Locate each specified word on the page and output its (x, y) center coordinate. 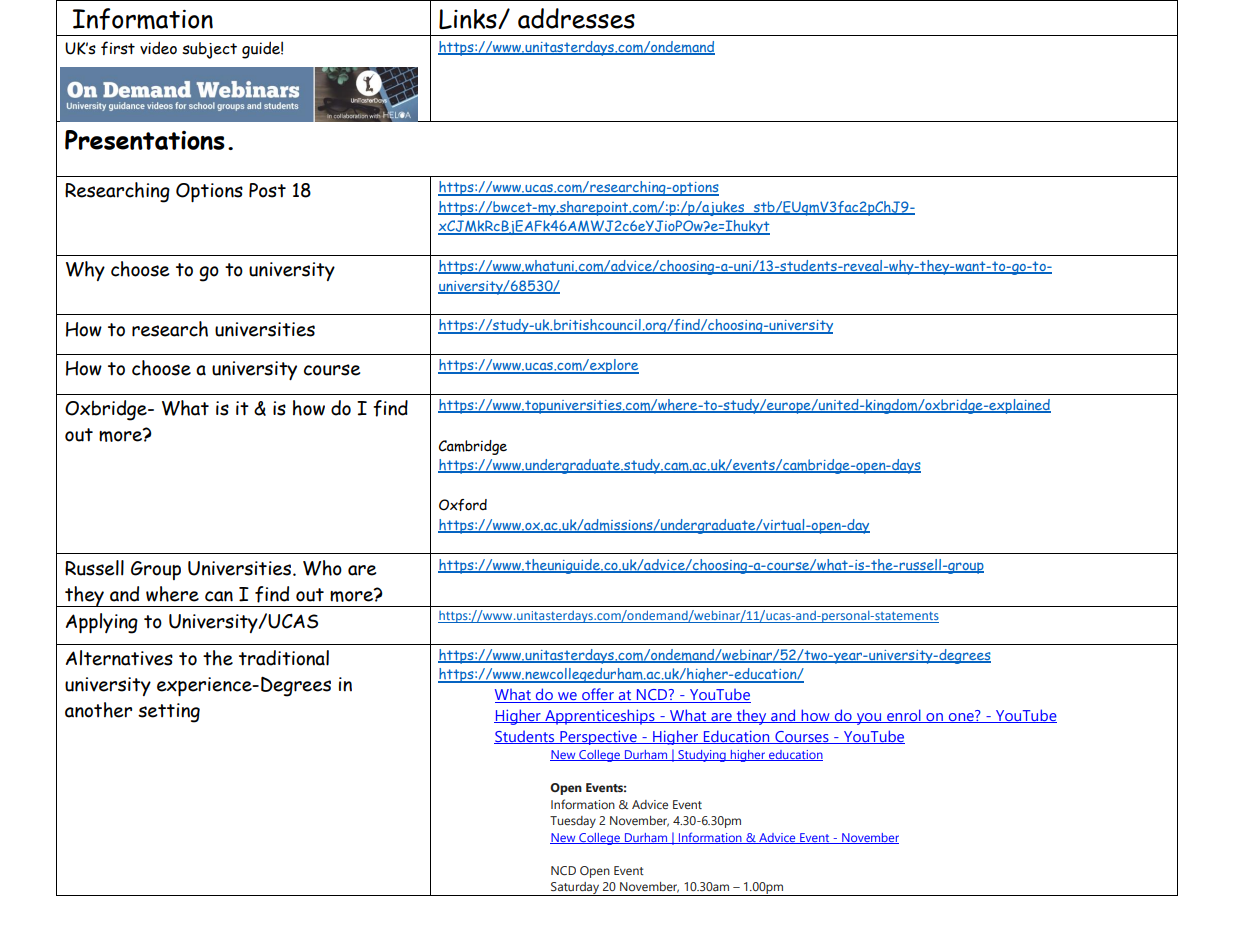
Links (469, 19)
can (219, 596)
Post (267, 190)
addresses (576, 18)
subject (209, 50)
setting (169, 713)
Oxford (463, 505)
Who (322, 568)
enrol (904, 716)
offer (598, 695)
